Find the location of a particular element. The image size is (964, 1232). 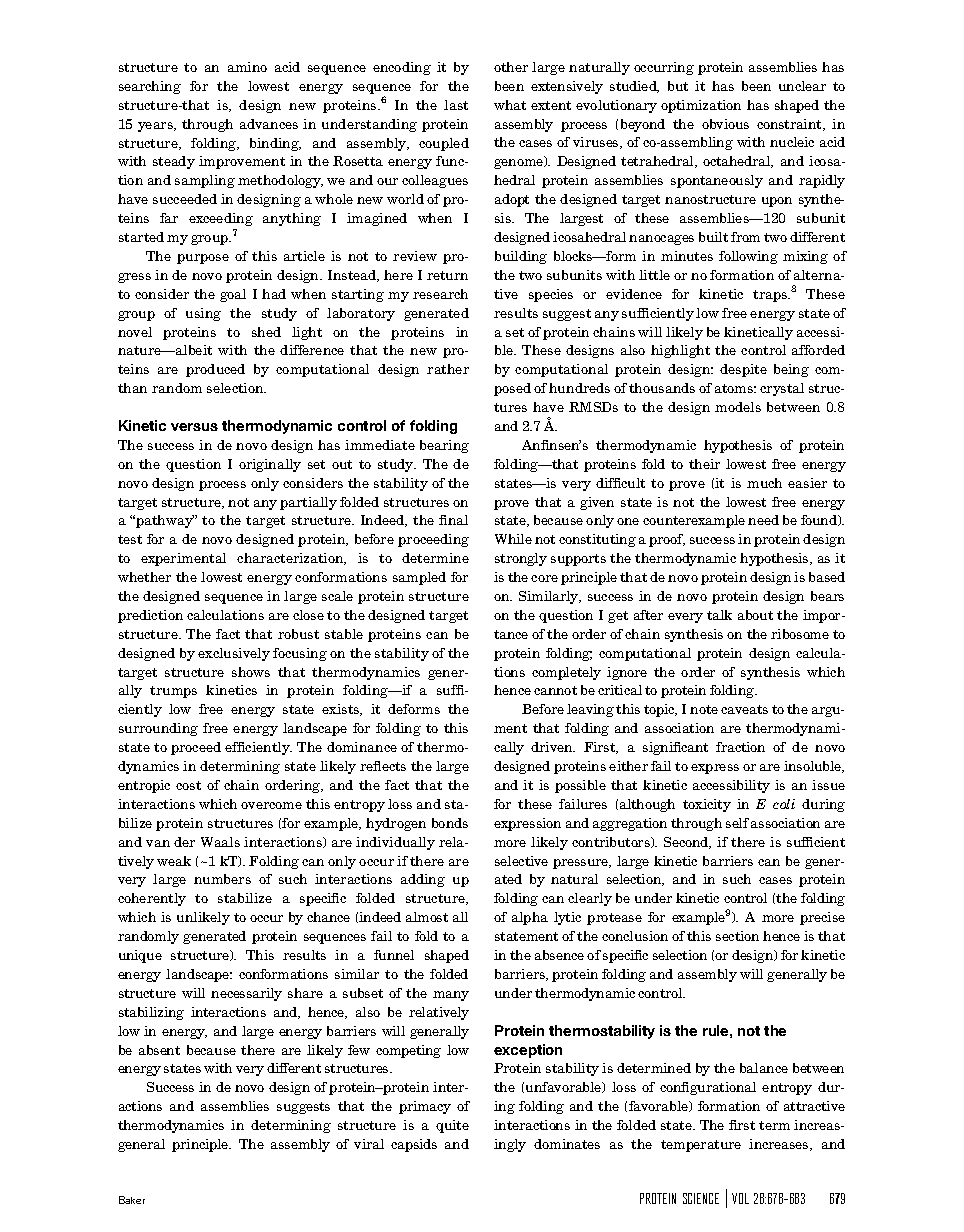

about is located at coordinates (755, 615).
